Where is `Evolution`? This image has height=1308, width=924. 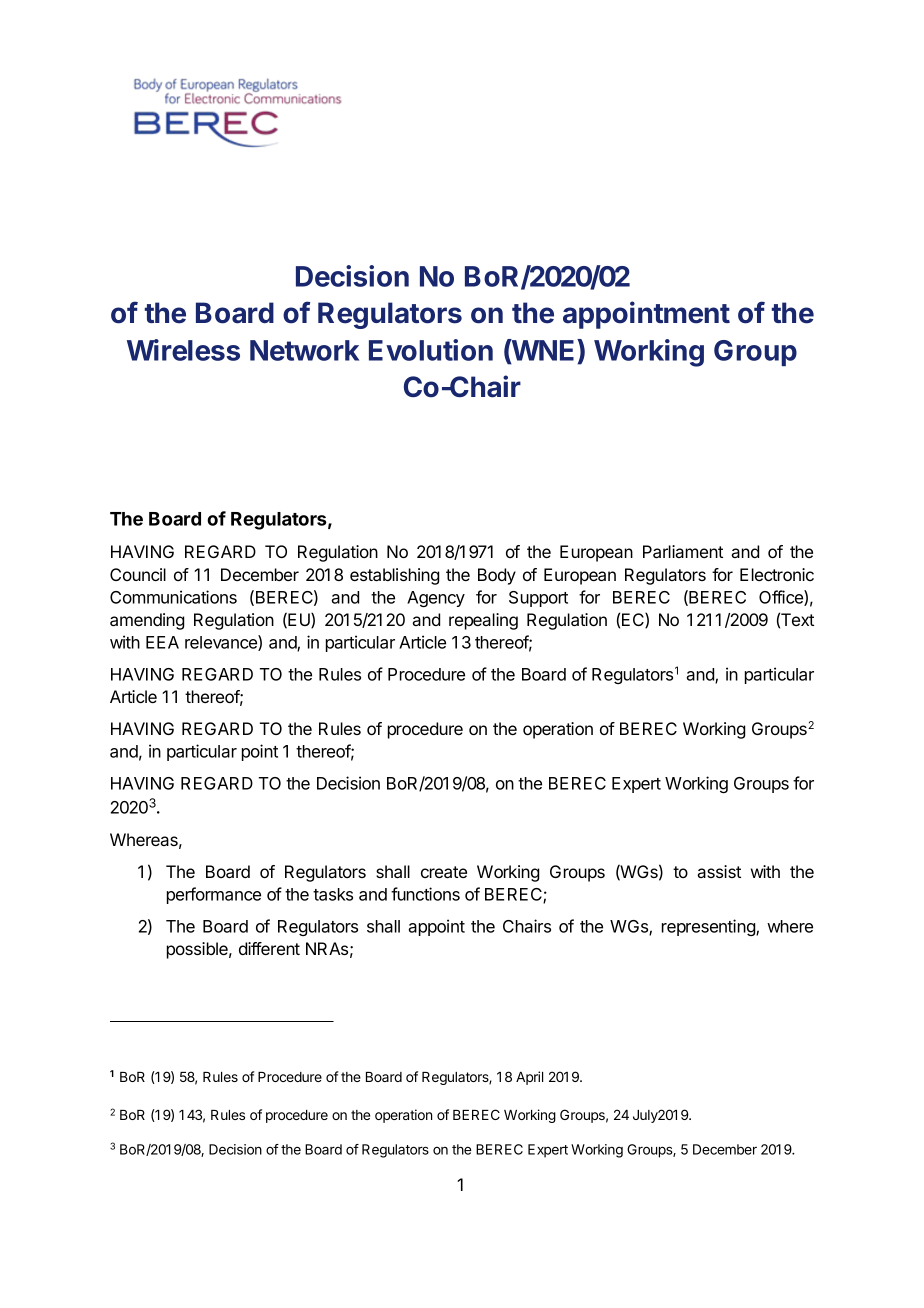 Evolution is located at coordinates (431, 350).
